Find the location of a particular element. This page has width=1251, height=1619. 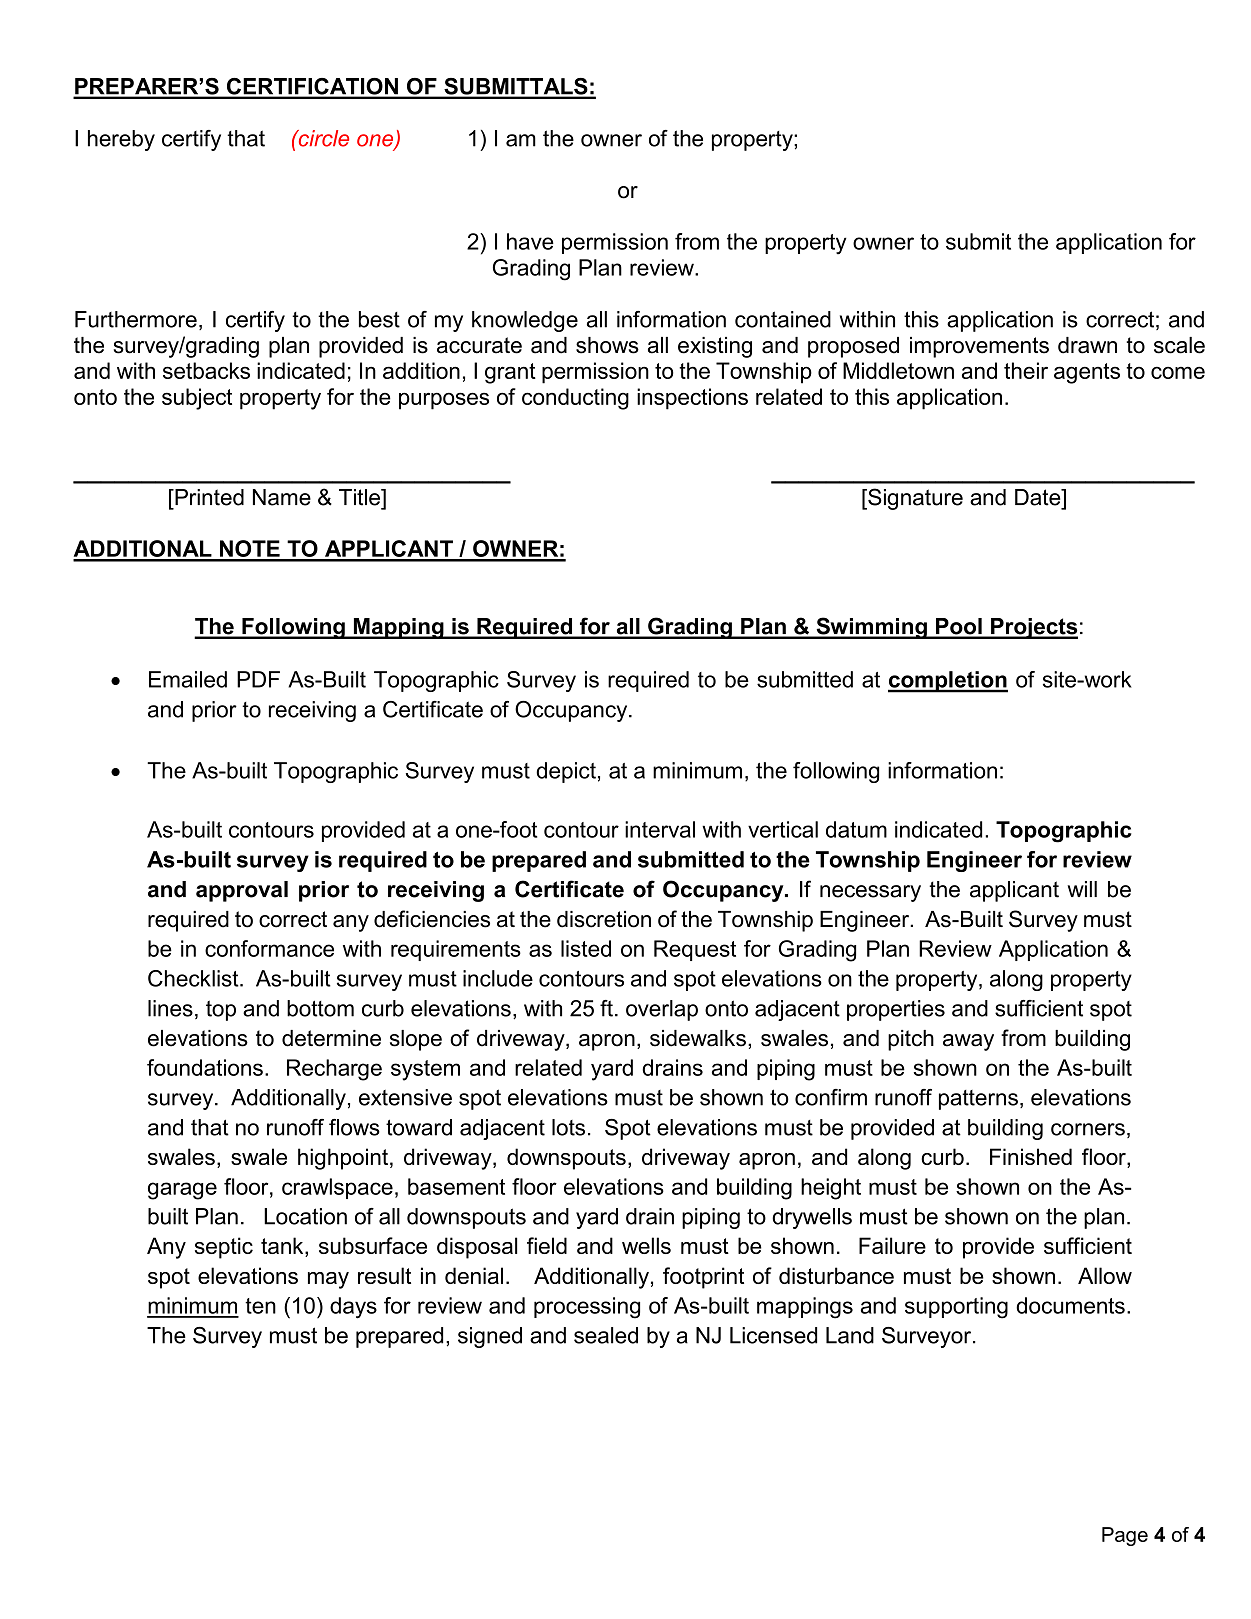

drawn is located at coordinates (1087, 345).
